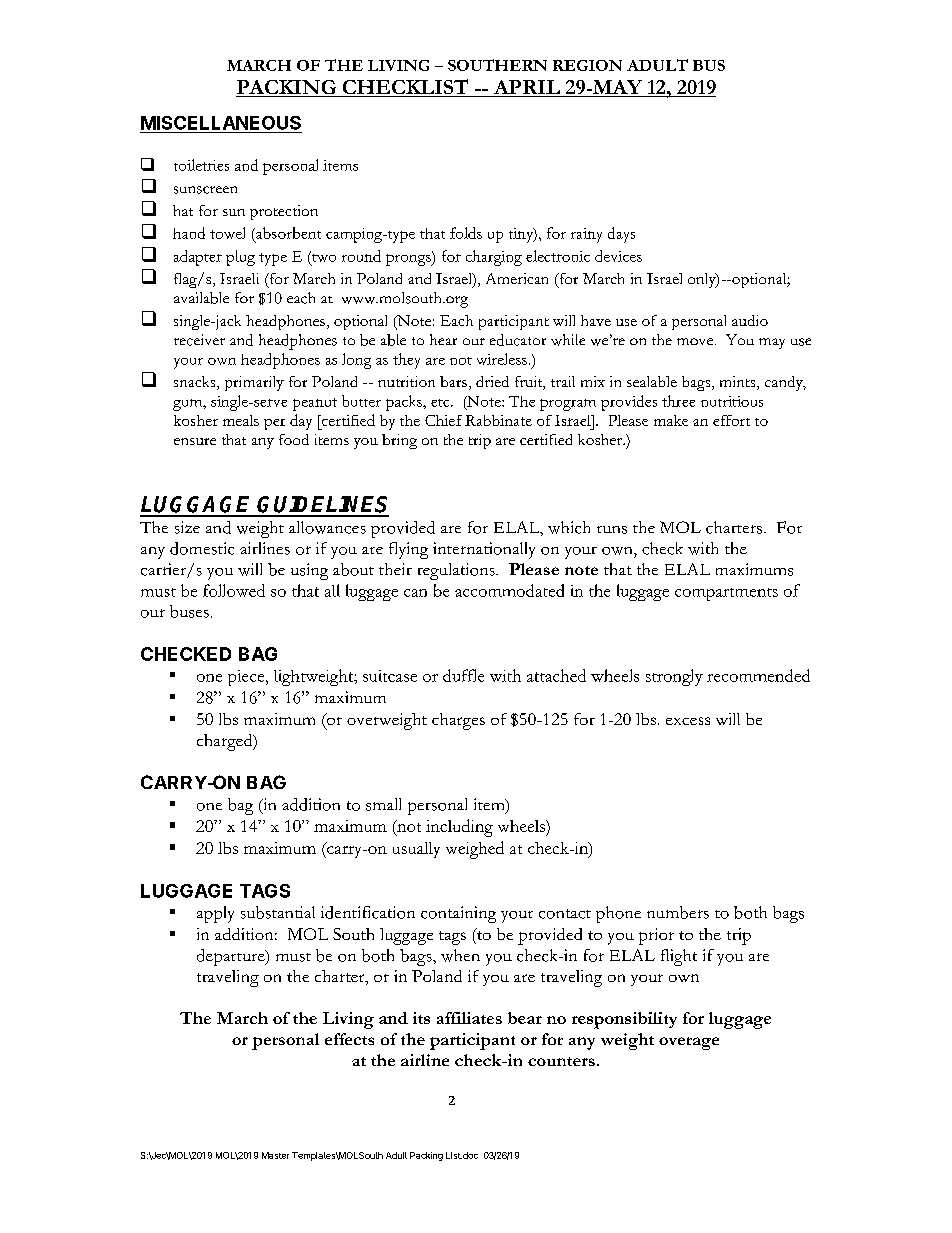 This page has width=952, height=1233. What do you see at coordinates (678, 912) in the page?
I see `numbers` at bounding box center [678, 912].
